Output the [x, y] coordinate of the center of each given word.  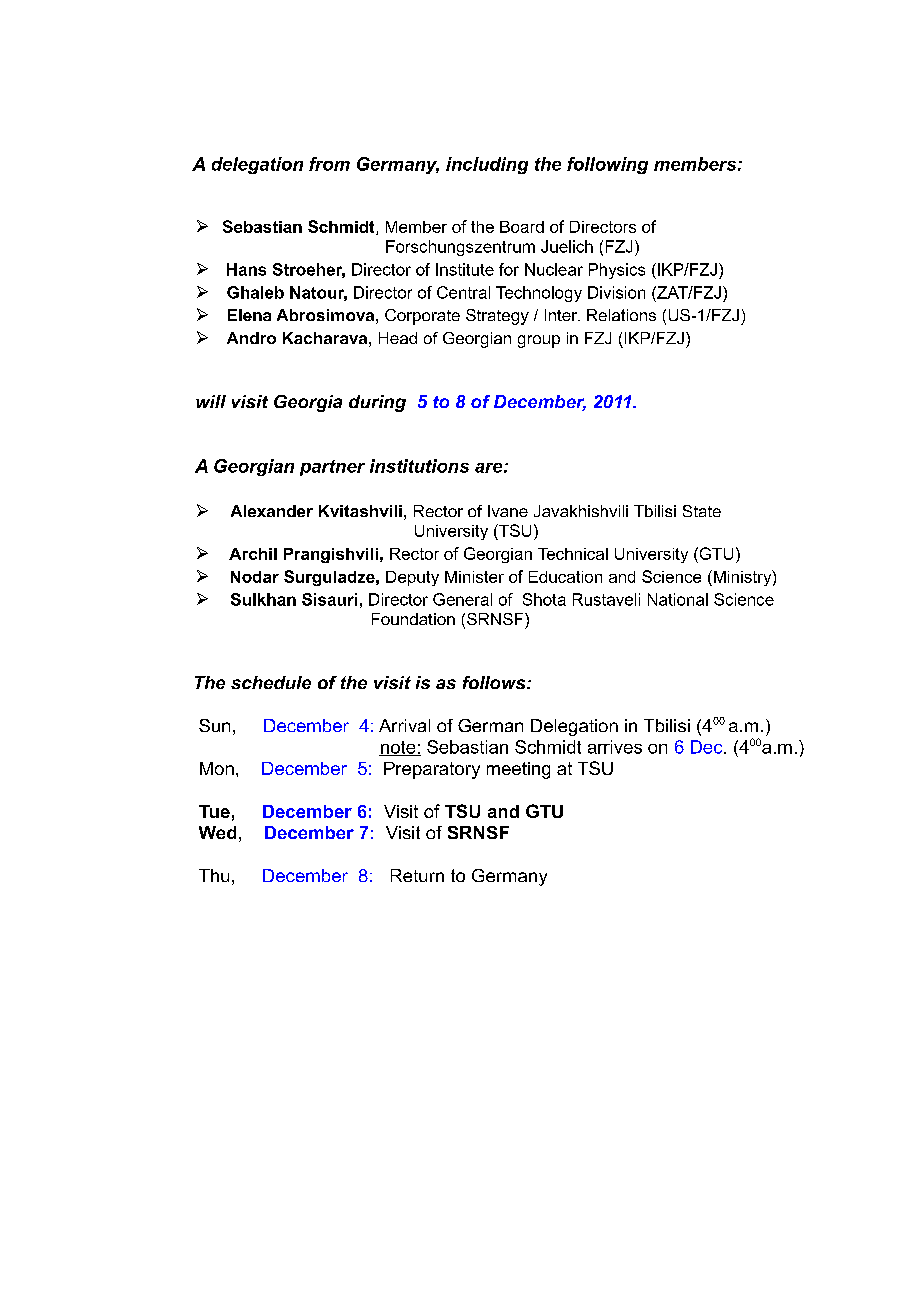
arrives [615, 747]
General [462, 599]
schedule [271, 682]
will [211, 401]
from [329, 164]
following [607, 165]
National [678, 599]
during [377, 403]
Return [417, 875]
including [487, 165]
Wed [217, 832]
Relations [621, 315]
